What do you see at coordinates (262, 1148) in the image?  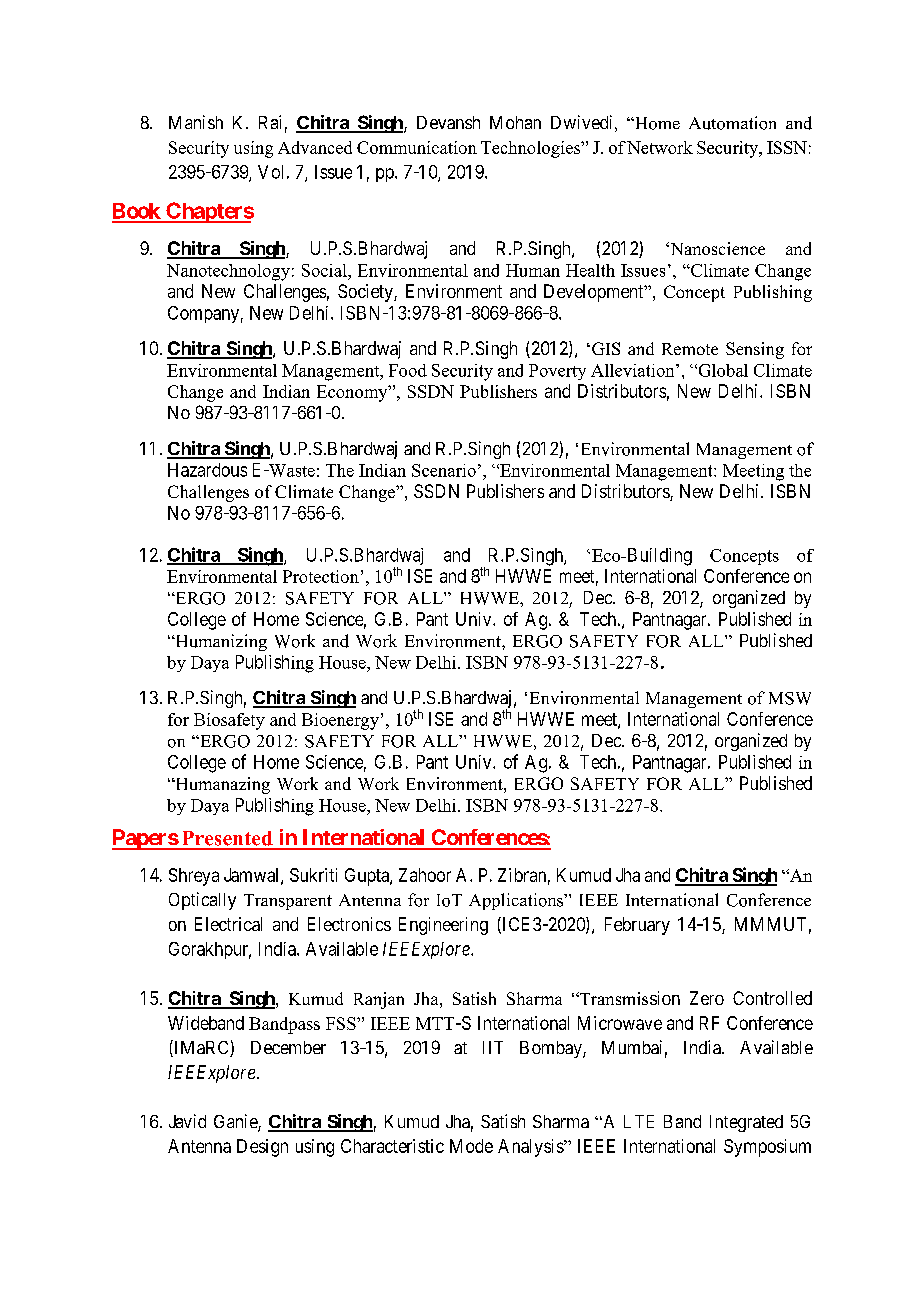 I see `Design` at bounding box center [262, 1148].
